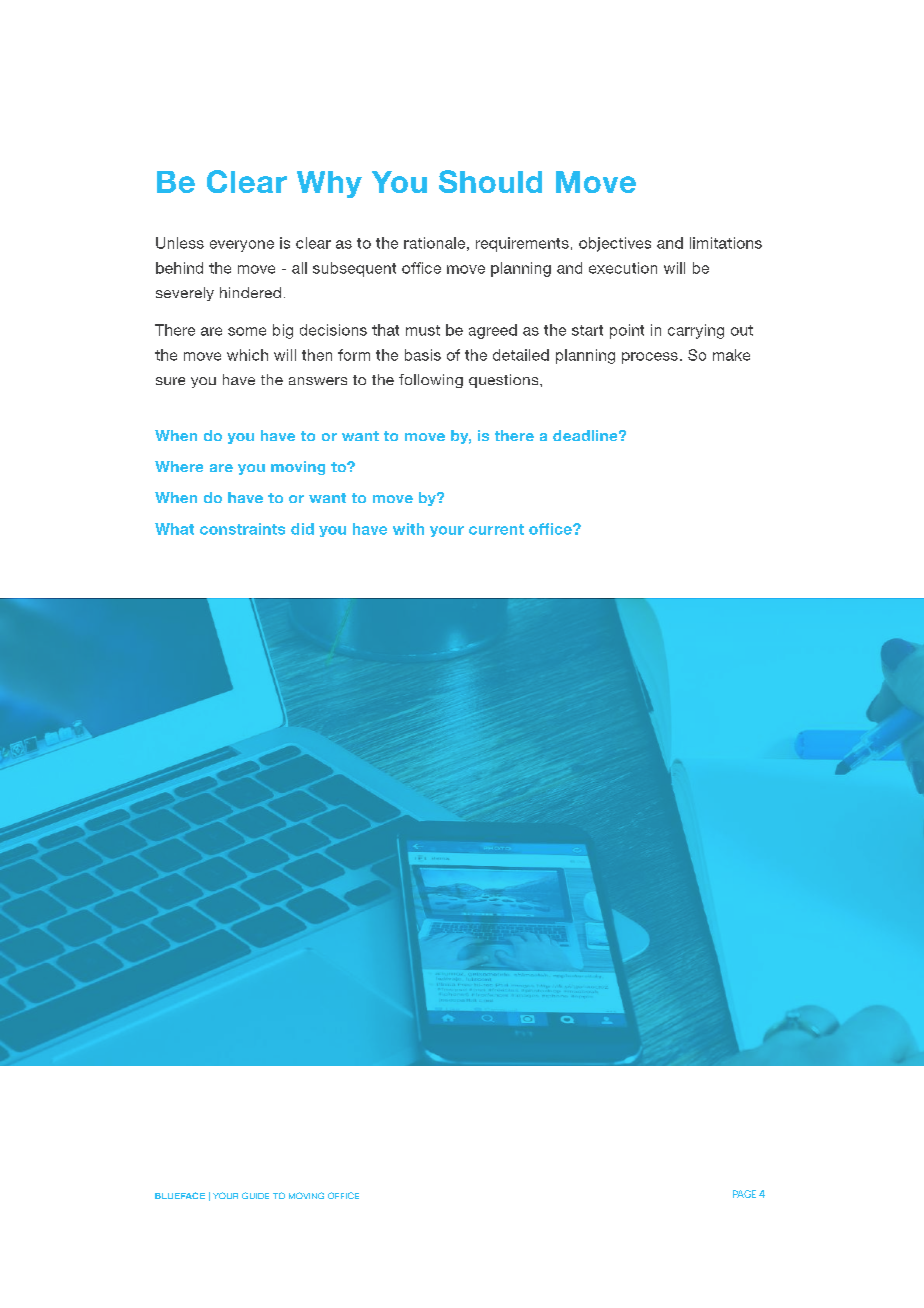 The width and height of the screenshot is (924, 1308). I want to click on with, so click(408, 529).
